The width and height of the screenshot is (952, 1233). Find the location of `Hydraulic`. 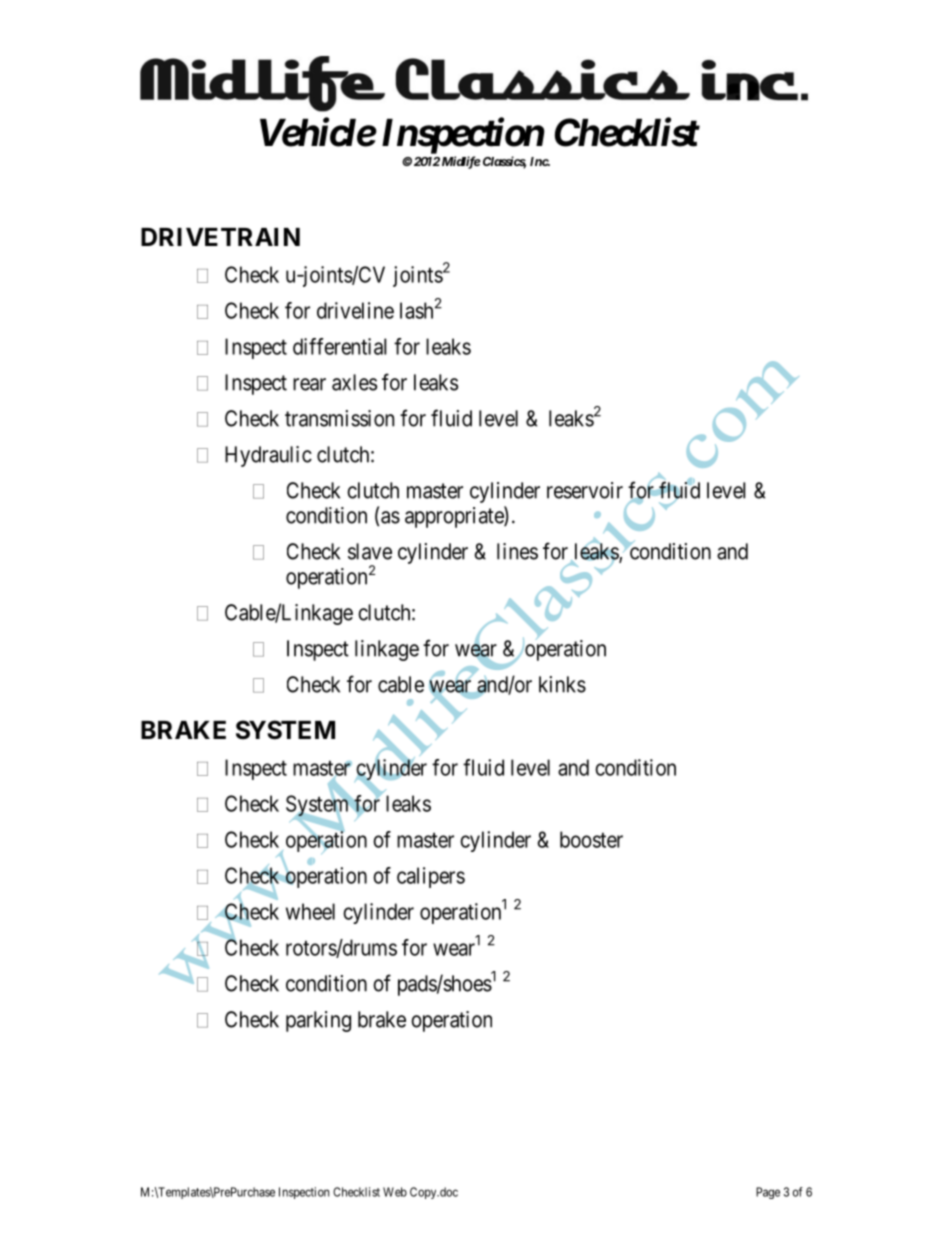

Hydraulic is located at coordinates (268, 456).
